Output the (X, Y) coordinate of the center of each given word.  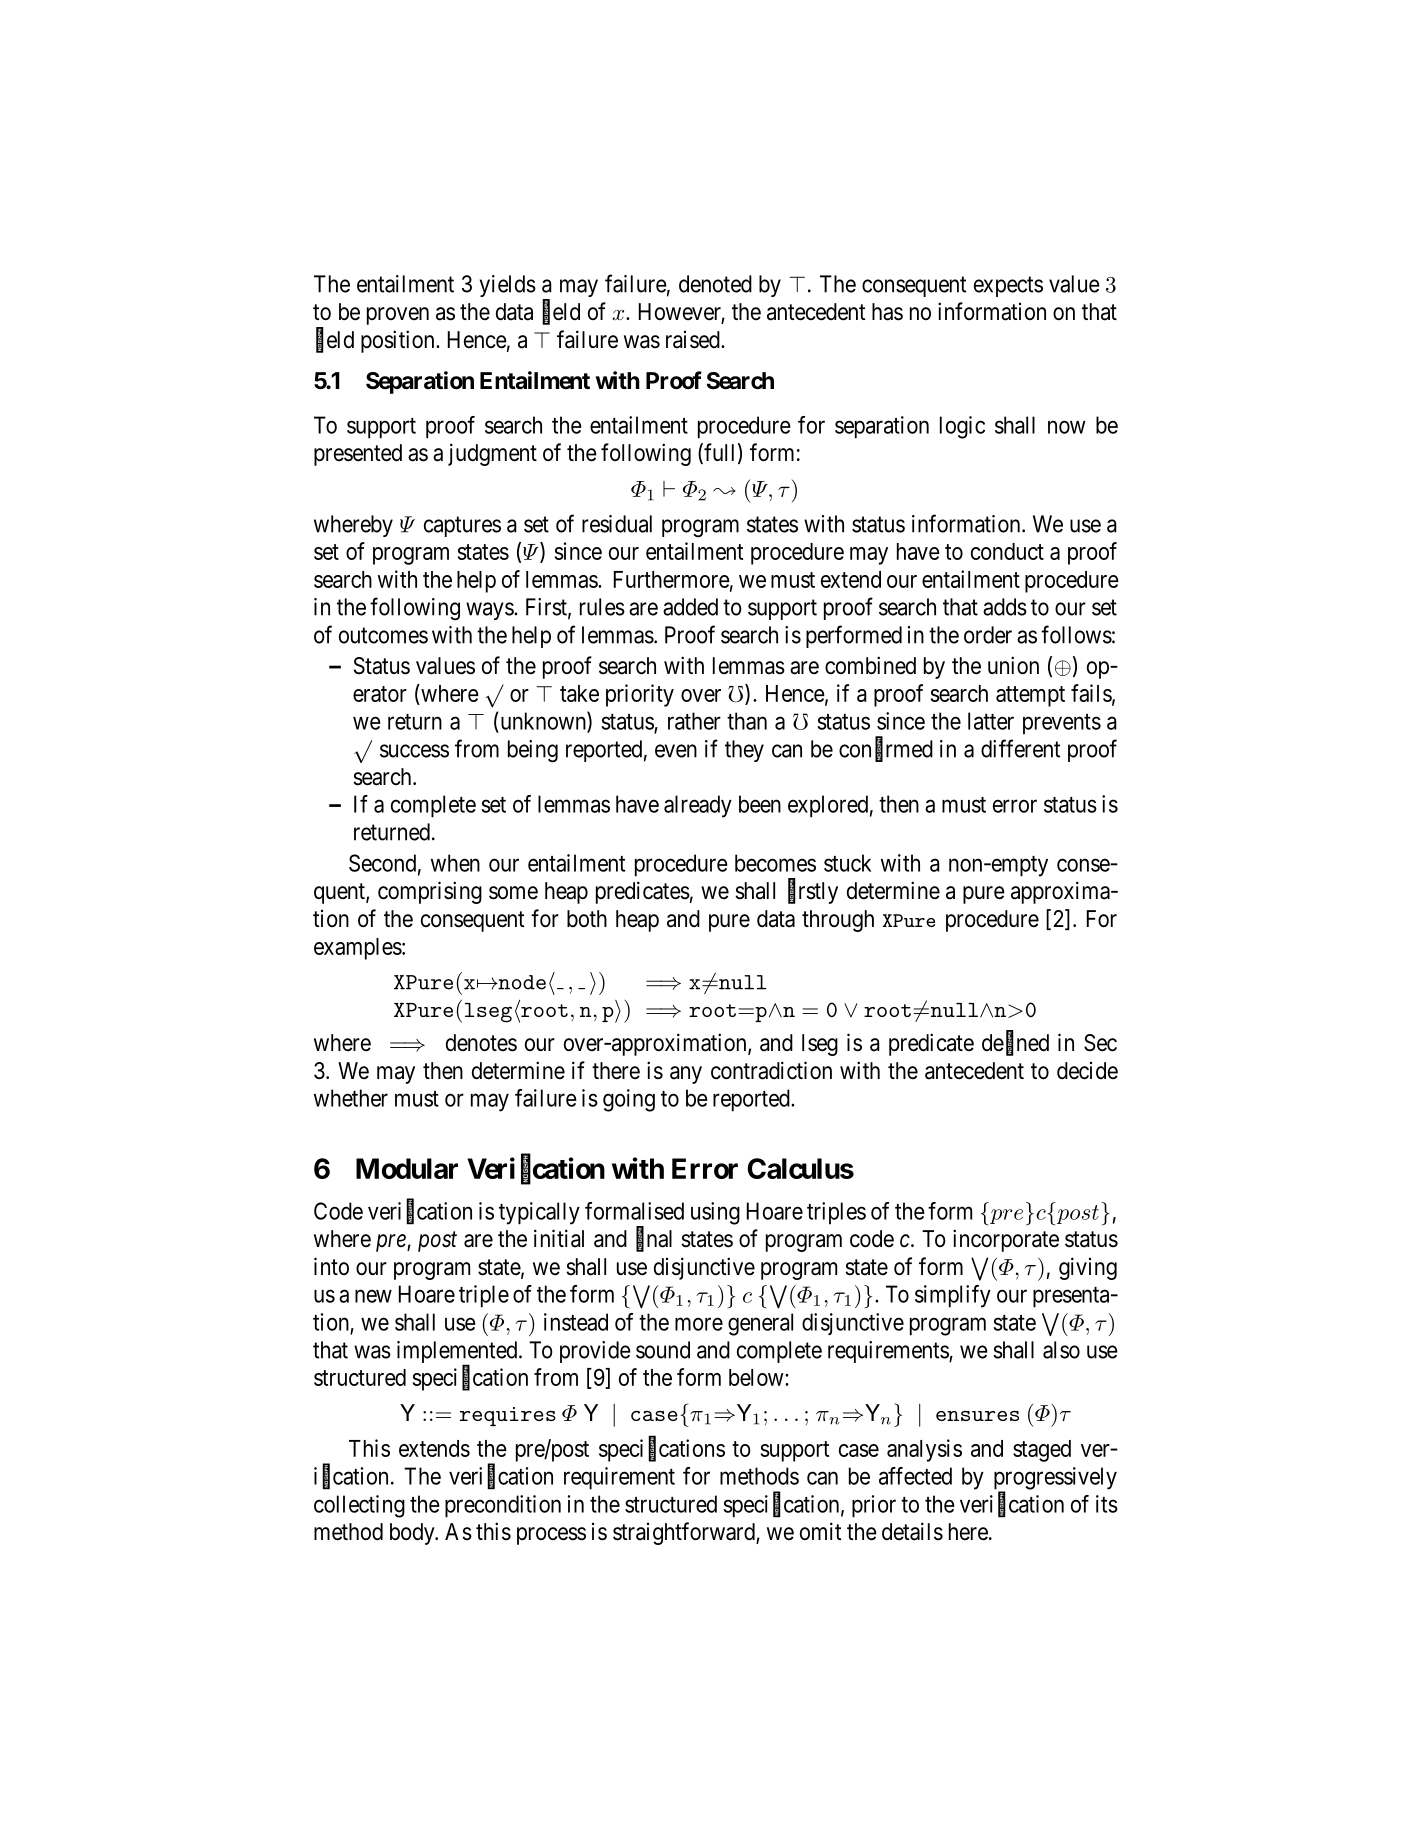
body (413, 1534)
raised (694, 340)
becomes (775, 863)
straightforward (685, 1533)
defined (1015, 1043)
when (455, 863)
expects (1008, 286)
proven (398, 316)
